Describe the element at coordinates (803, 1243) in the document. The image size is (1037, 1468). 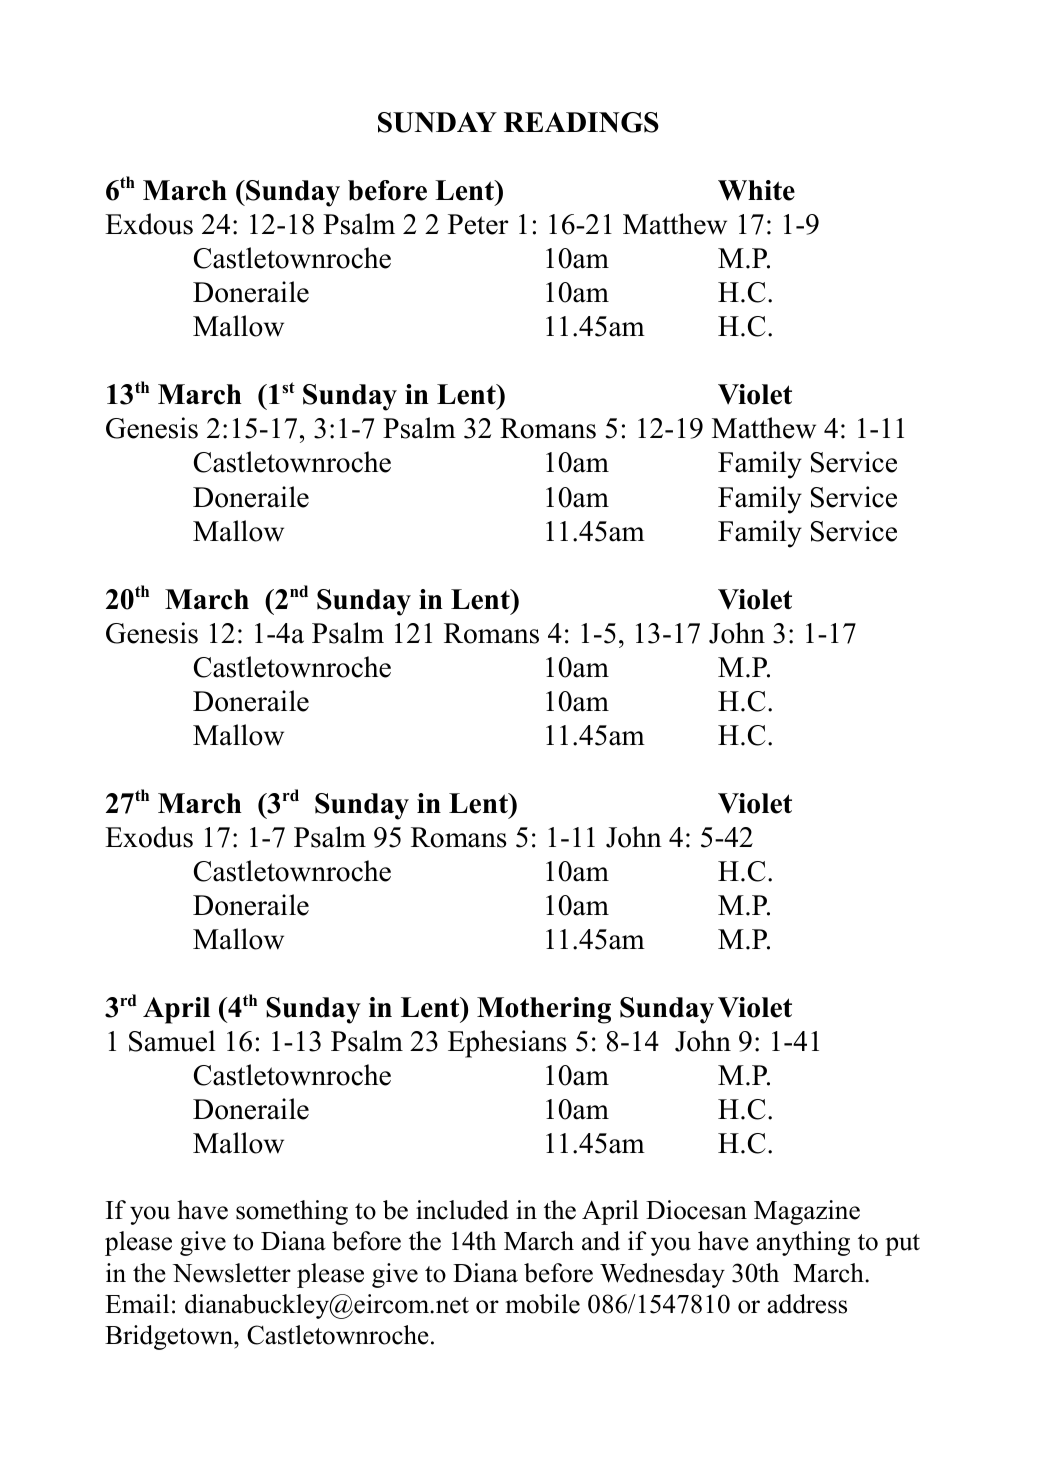
I see `anything` at that location.
